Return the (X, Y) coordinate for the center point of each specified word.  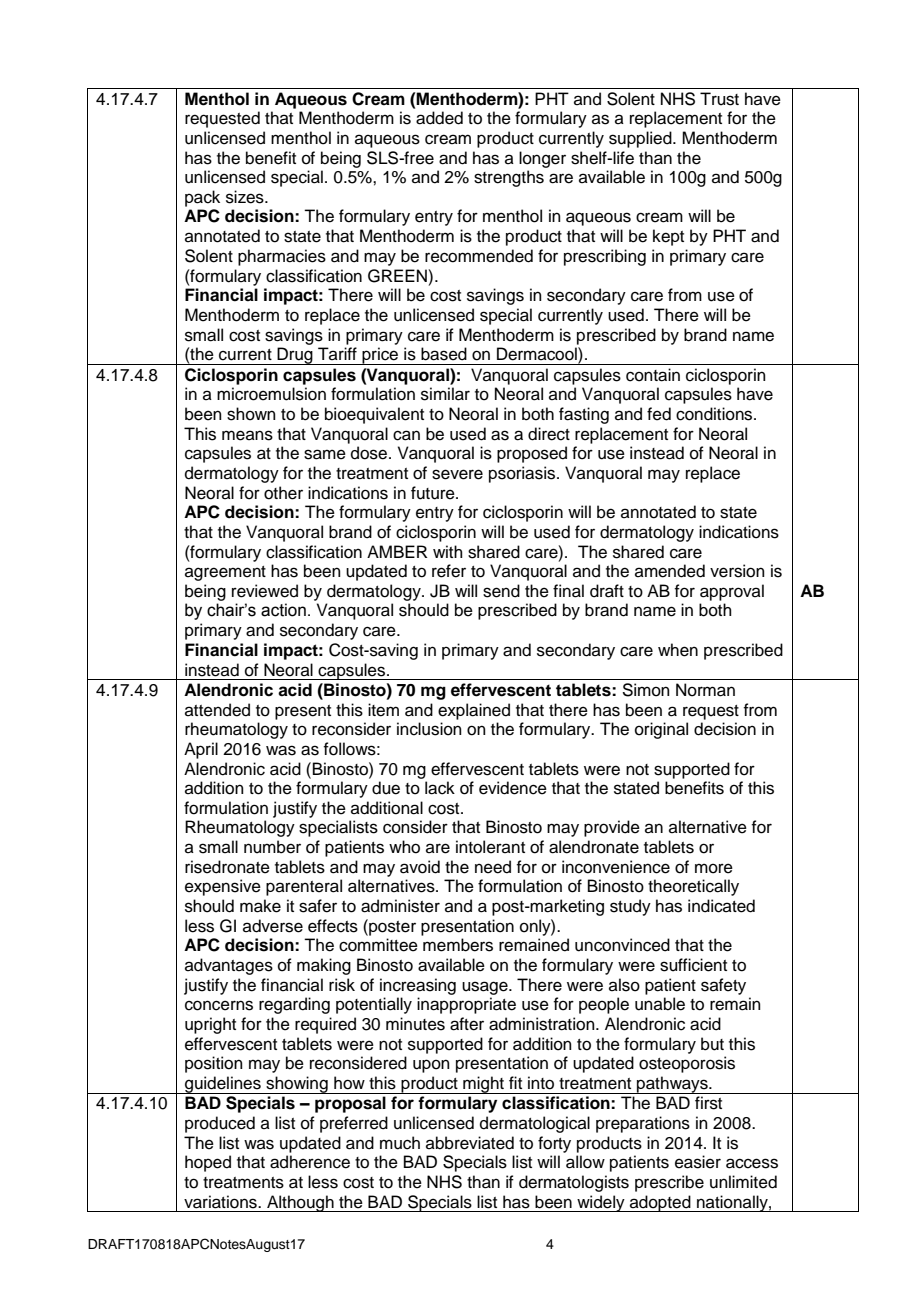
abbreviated (470, 1143)
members (458, 945)
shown (251, 414)
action (283, 610)
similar (445, 394)
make (260, 906)
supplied (641, 139)
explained (474, 711)
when (678, 650)
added (439, 118)
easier (698, 1162)
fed (659, 414)
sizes (246, 197)
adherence (310, 1162)
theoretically (693, 887)
